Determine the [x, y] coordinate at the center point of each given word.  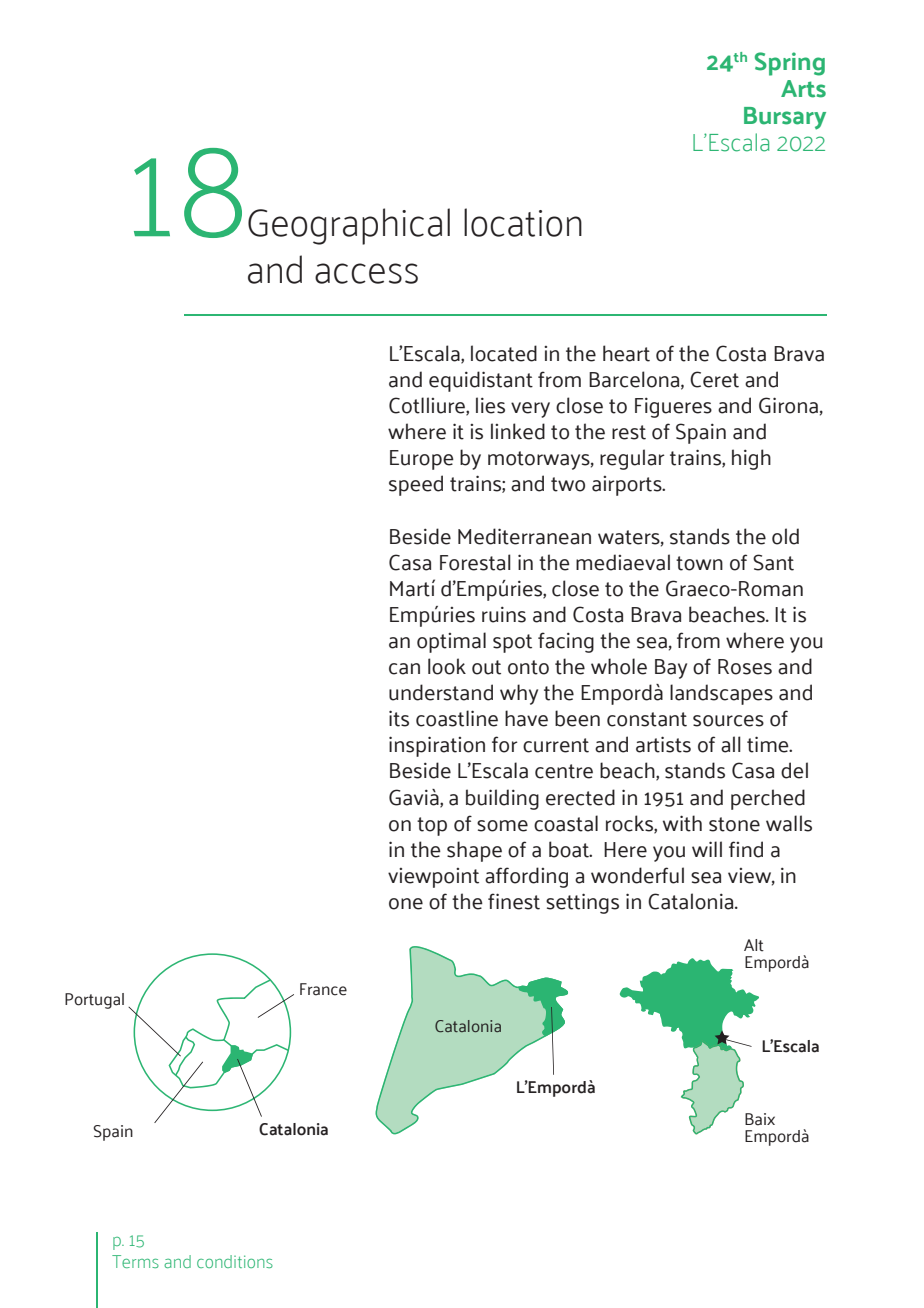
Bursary [785, 118]
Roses [745, 667]
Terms [135, 1261]
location [523, 222]
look [447, 666]
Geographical [349, 226]
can [404, 669]
